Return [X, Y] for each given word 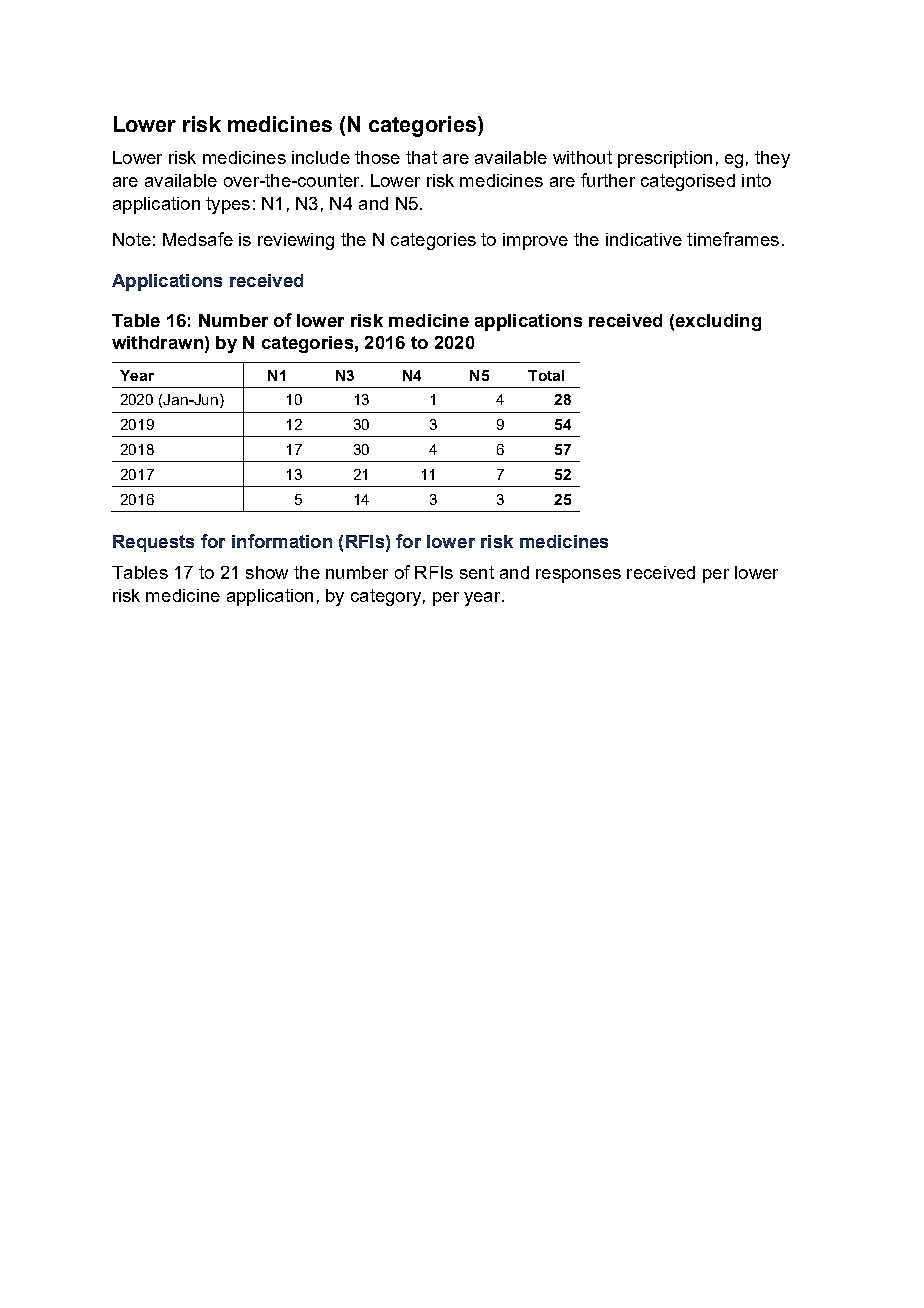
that [421, 157]
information [282, 541]
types [228, 205]
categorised [688, 182]
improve [535, 241]
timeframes [733, 239]
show [267, 572]
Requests [153, 543]
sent [477, 572]
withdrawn [157, 342]
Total [546, 375]
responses [578, 576]
